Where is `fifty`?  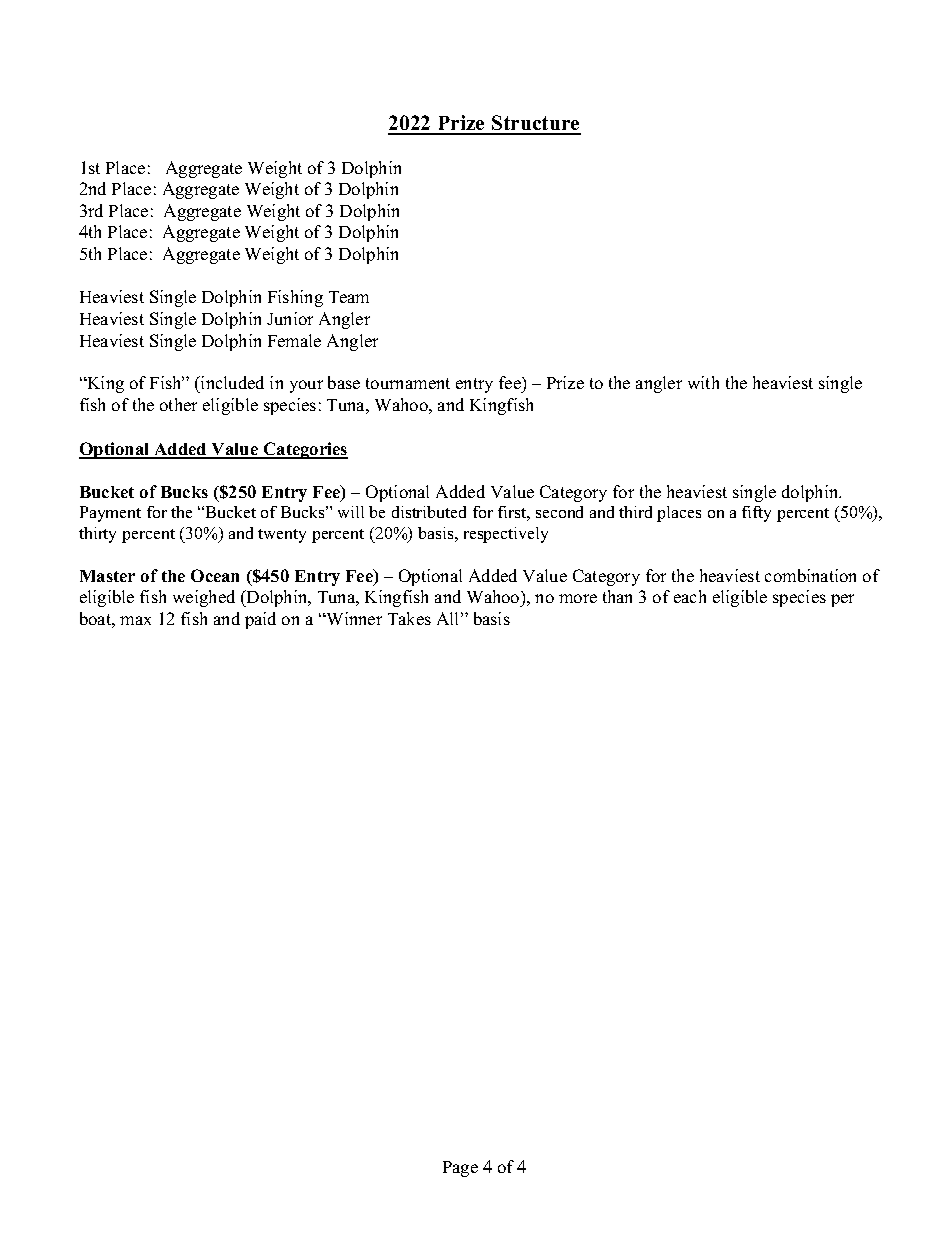 fifty is located at coordinates (756, 514).
